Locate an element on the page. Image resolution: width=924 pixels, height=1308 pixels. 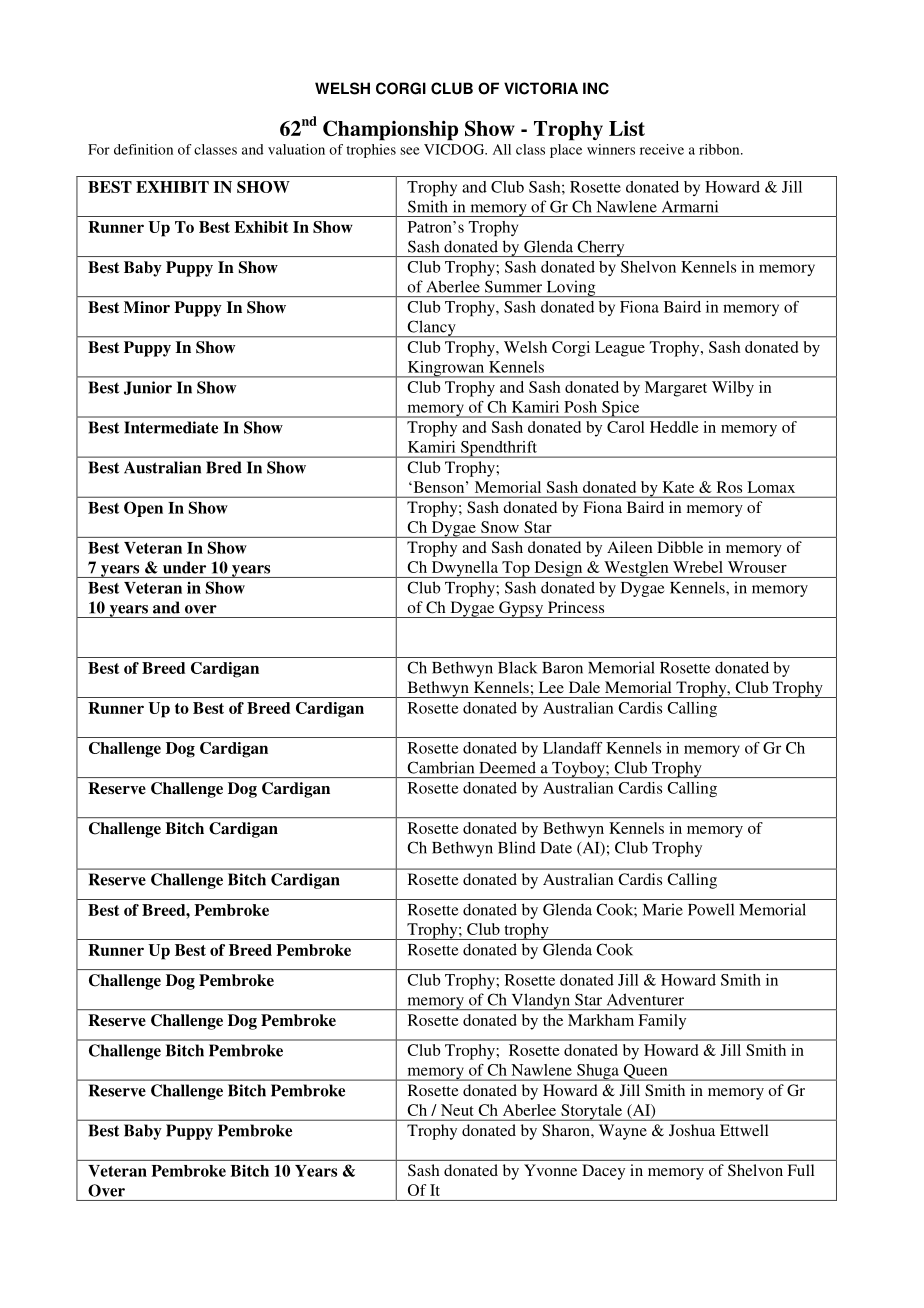
definition is located at coordinates (143, 149).
